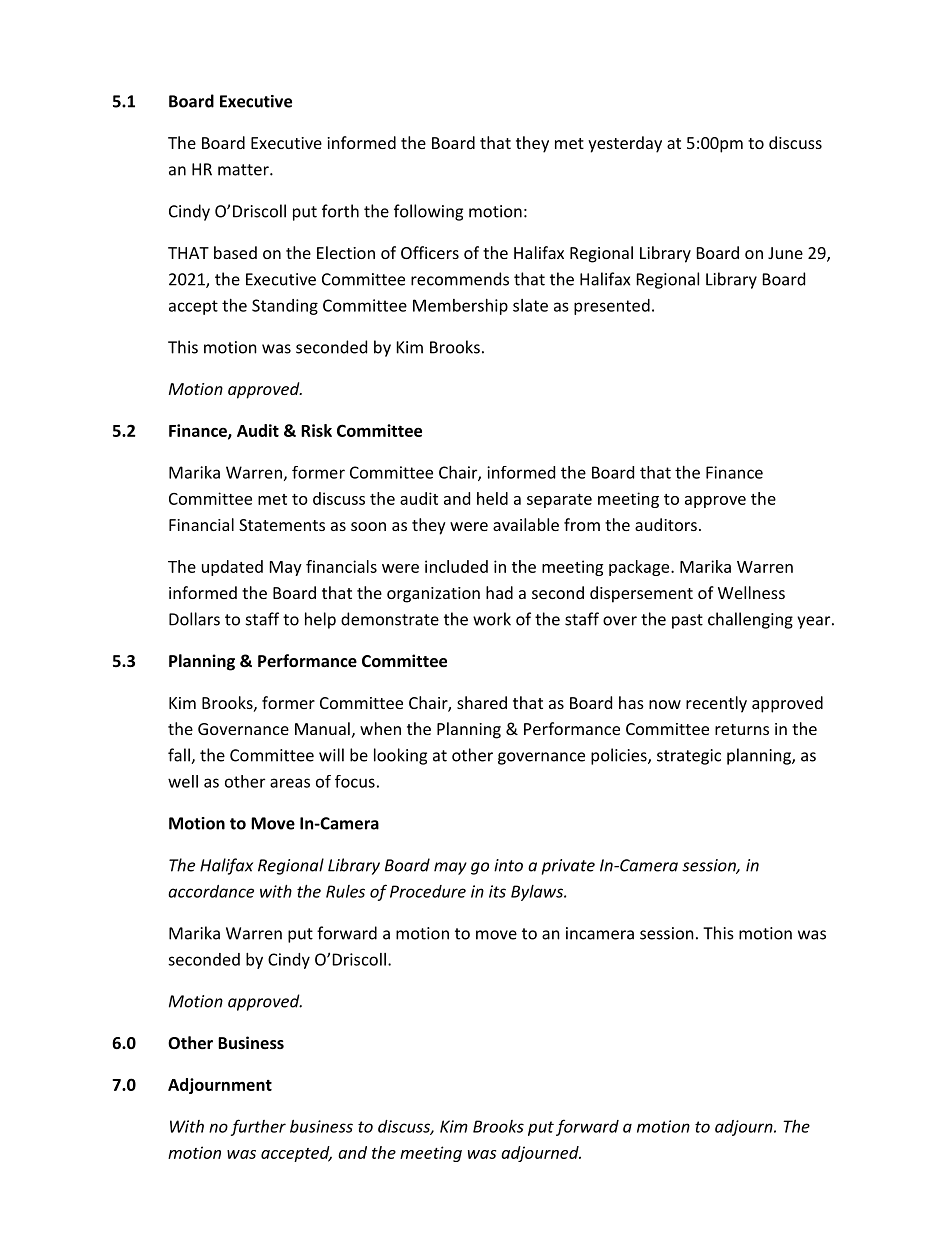 The height and width of the screenshot is (1233, 952). I want to click on into, so click(508, 865).
